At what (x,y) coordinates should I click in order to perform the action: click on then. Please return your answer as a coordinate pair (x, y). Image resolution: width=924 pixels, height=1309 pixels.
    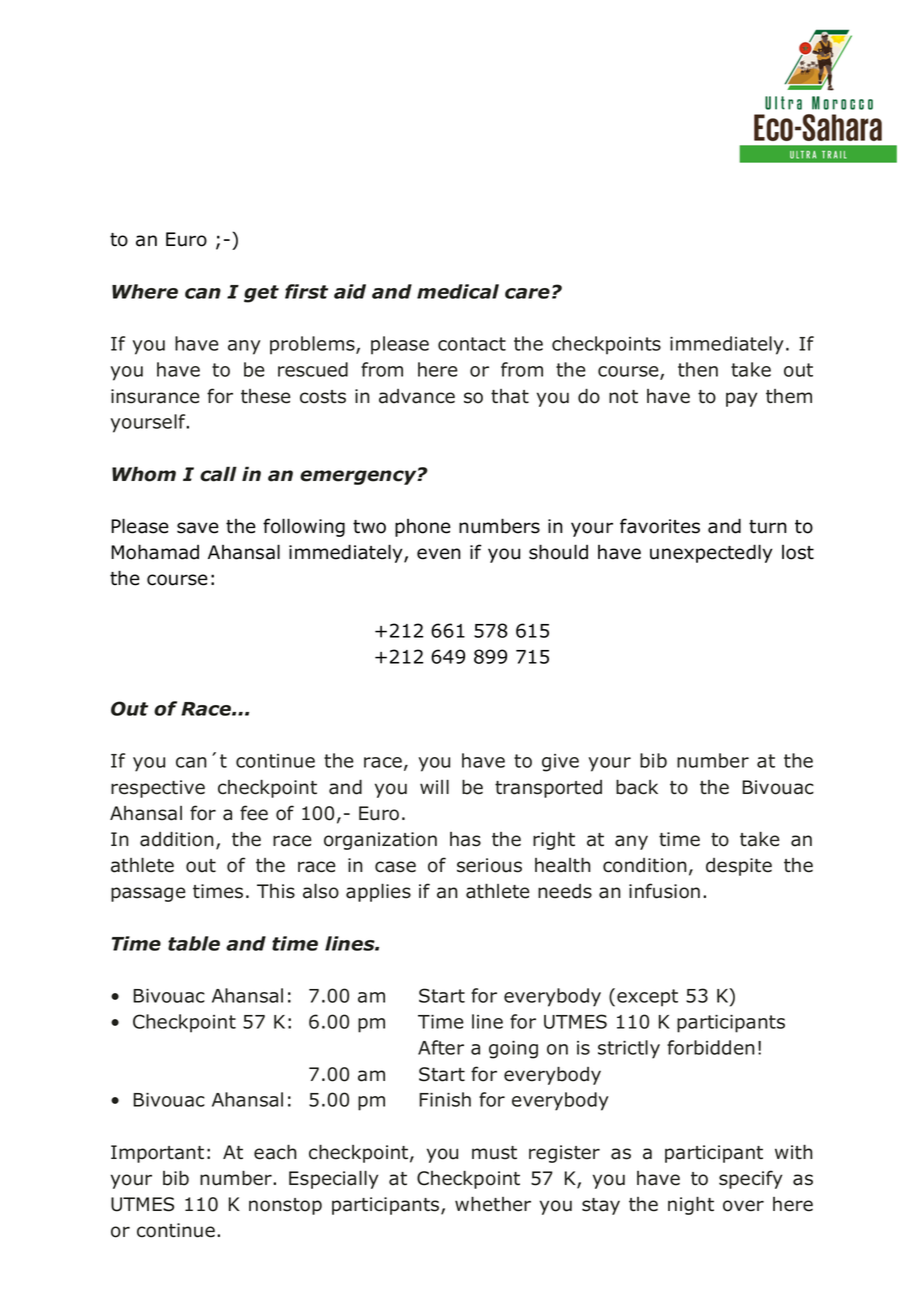
    Looking at the image, I should click on (698, 369).
